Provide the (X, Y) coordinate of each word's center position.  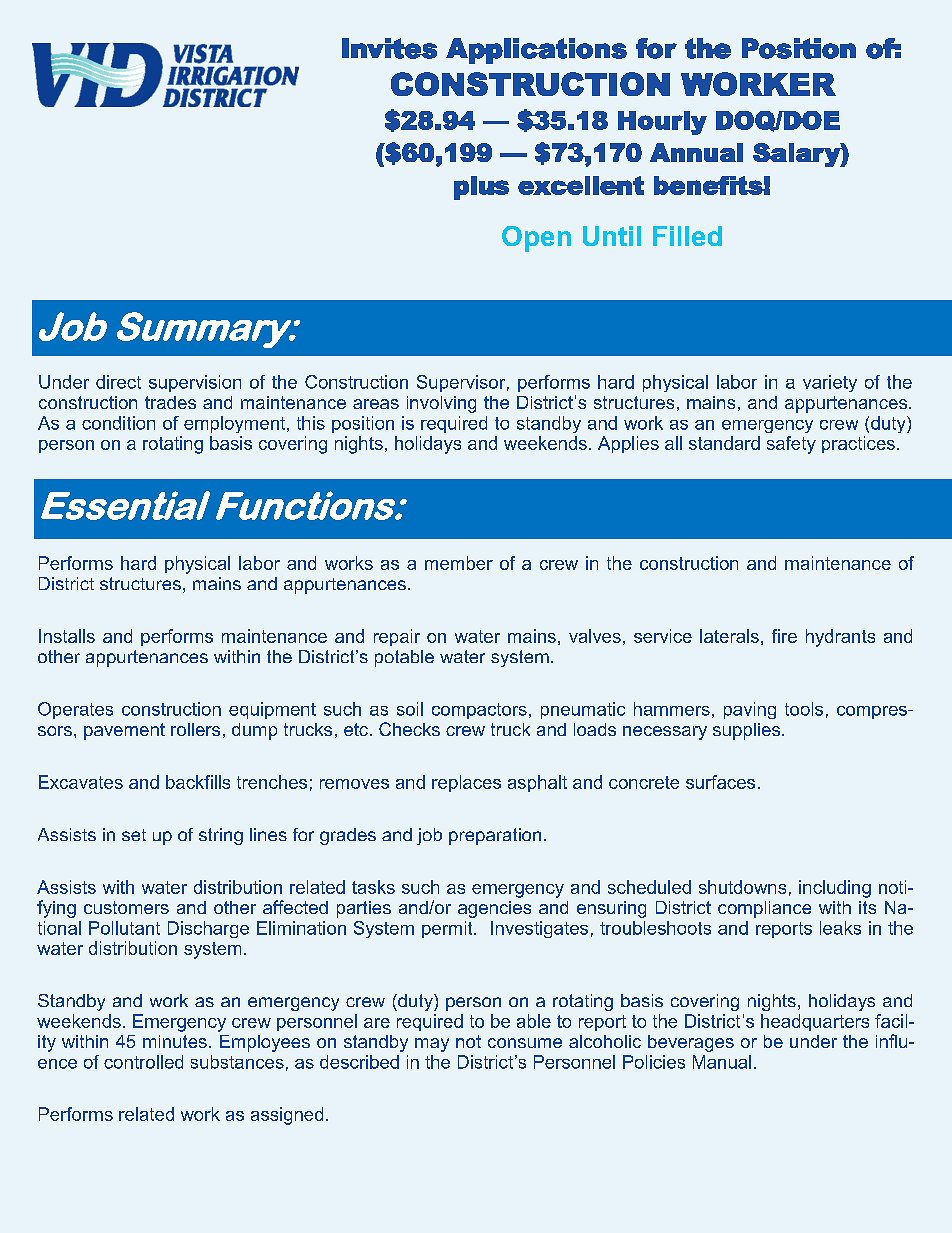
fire (784, 636)
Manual (722, 1062)
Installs (67, 636)
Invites (389, 48)
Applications (536, 51)
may (432, 1045)
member (459, 563)
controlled (143, 1062)
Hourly (662, 123)
